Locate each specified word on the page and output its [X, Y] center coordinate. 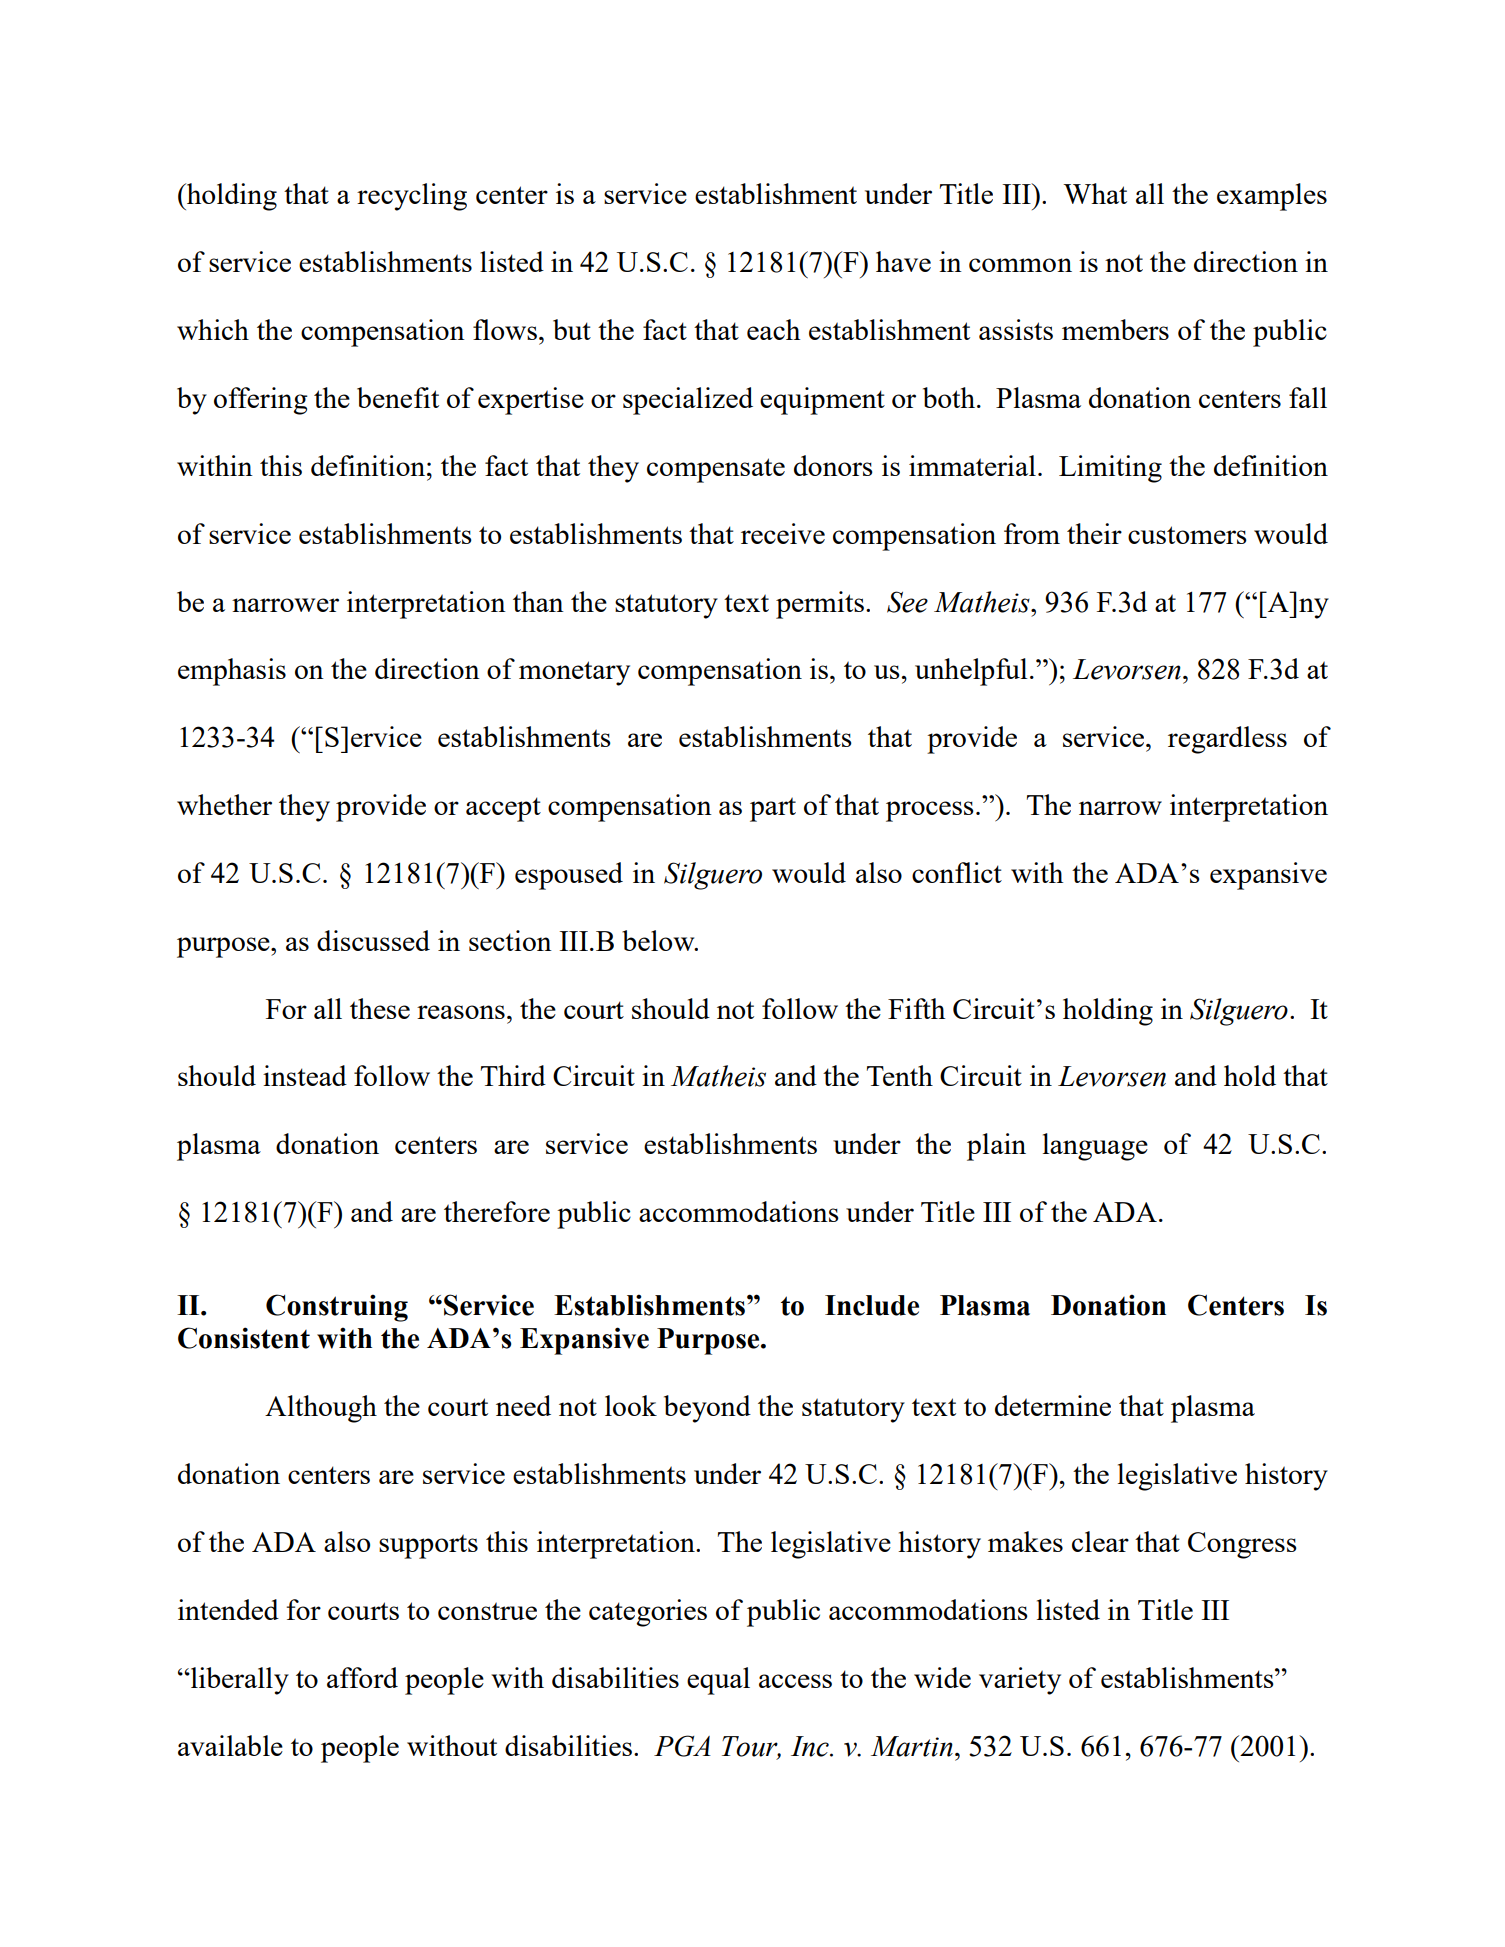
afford [362, 1677]
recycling [412, 197]
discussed [373, 940]
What [1095, 193]
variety [1020, 1681]
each [773, 329]
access [795, 1681]
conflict [957, 872]
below [659, 940]
